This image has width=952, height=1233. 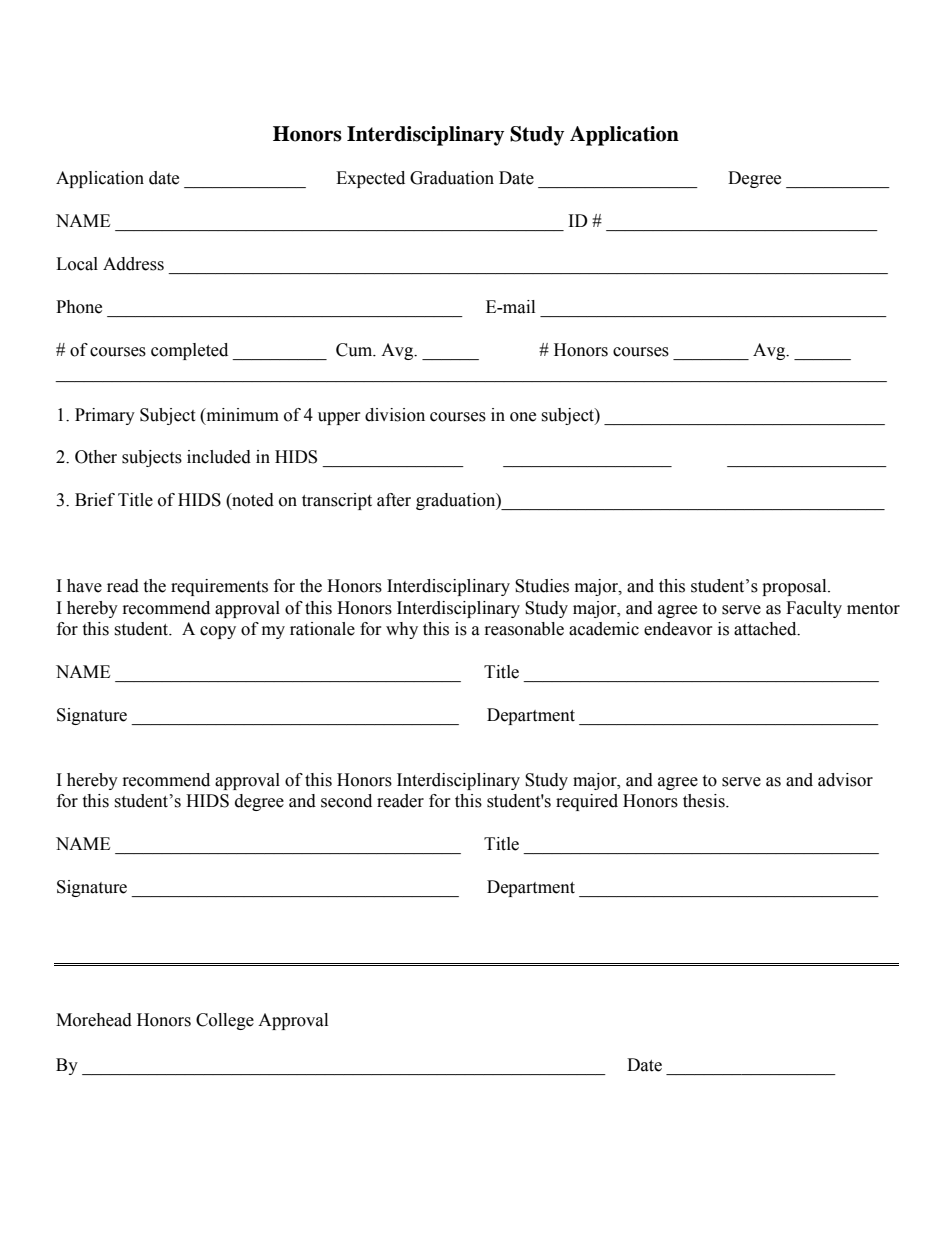 I want to click on advisor, so click(x=845, y=780).
